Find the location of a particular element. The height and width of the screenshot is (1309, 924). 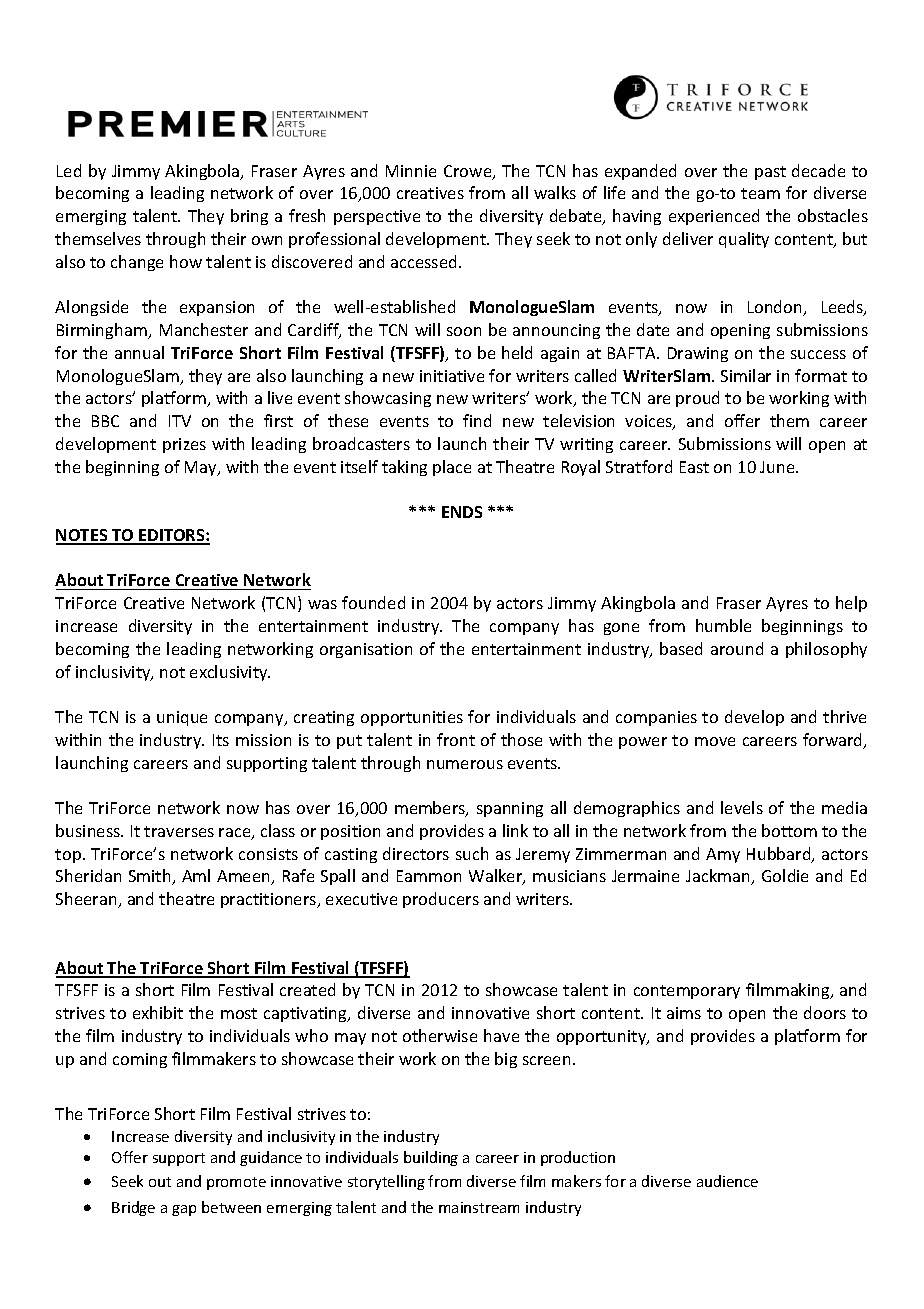

gap is located at coordinates (184, 1210).
